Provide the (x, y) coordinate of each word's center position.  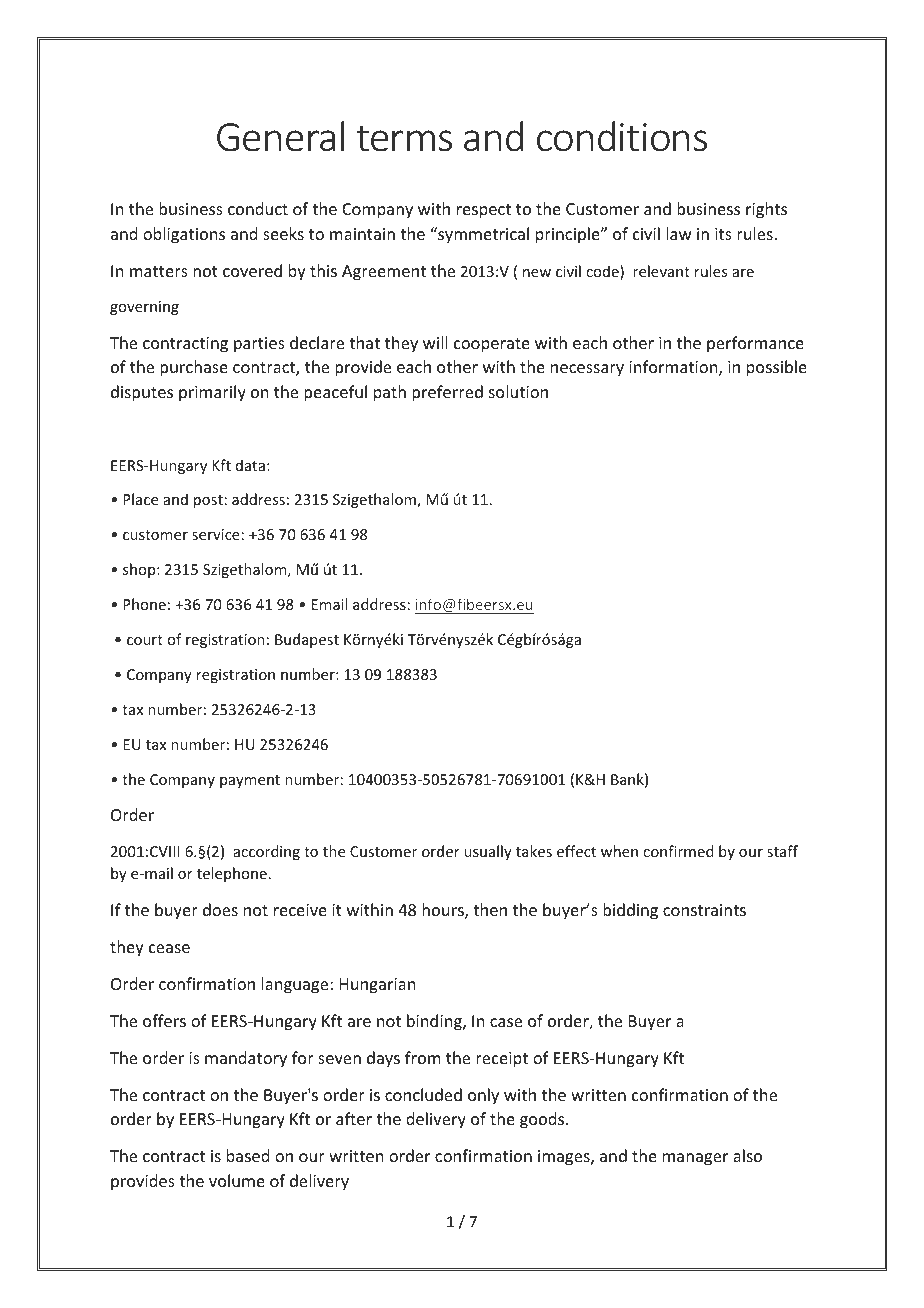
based (248, 1155)
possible (777, 368)
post (208, 501)
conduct (258, 208)
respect (484, 211)
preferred (447, 393)
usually (488, 852)
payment (250, 781)
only (483, 1096)
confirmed (678, 851)
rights (766, 210)
